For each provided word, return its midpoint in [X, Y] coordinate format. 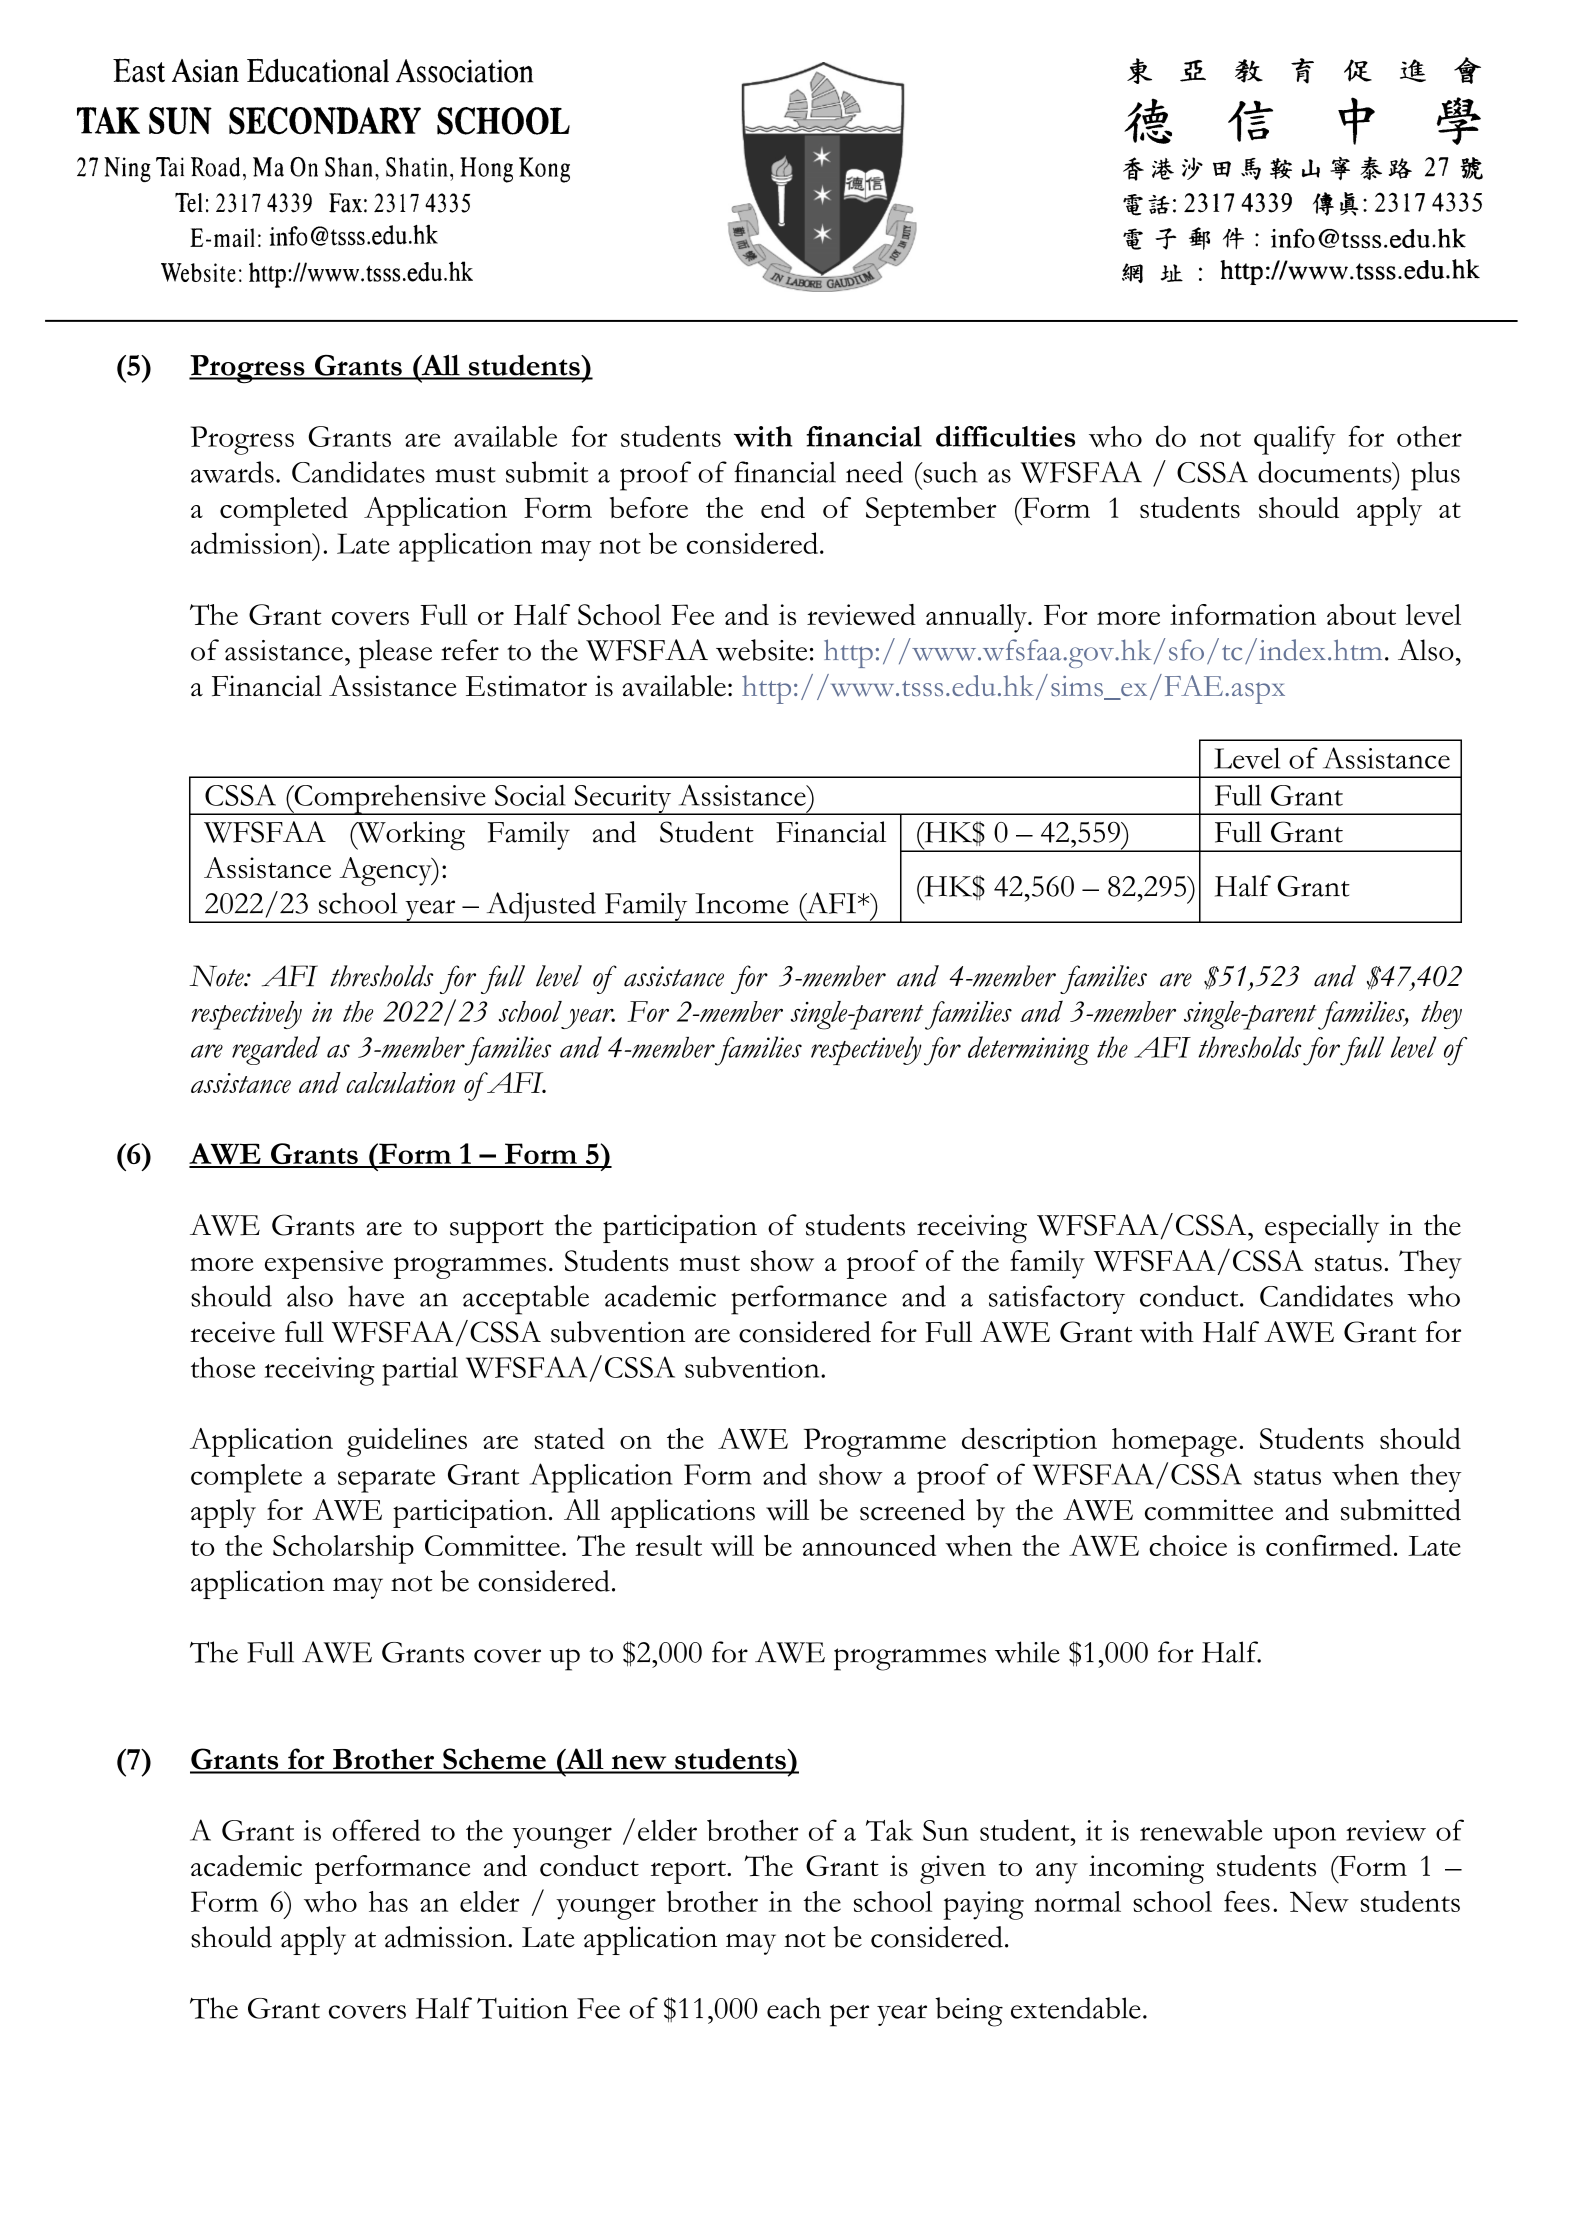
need [874, 472]
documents [1326, 472]
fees [1247, 1901]
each [794, 2008]
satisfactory [1057, 1299]
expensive [324, 1264]
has [388, 1901]
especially [1322, 1228]
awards [232, 472]
